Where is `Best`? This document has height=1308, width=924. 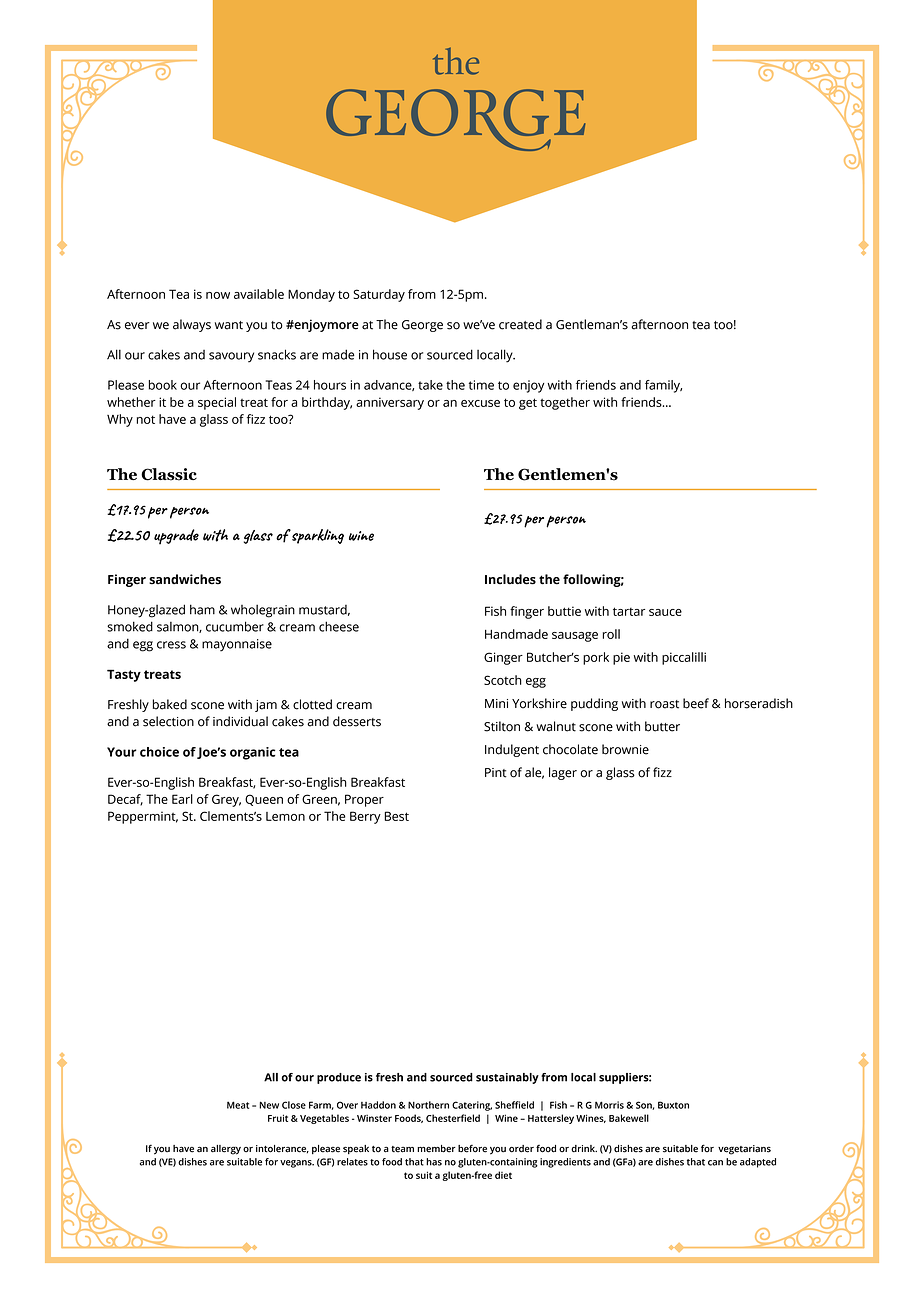
Best is located at coordinates (396, 816).
